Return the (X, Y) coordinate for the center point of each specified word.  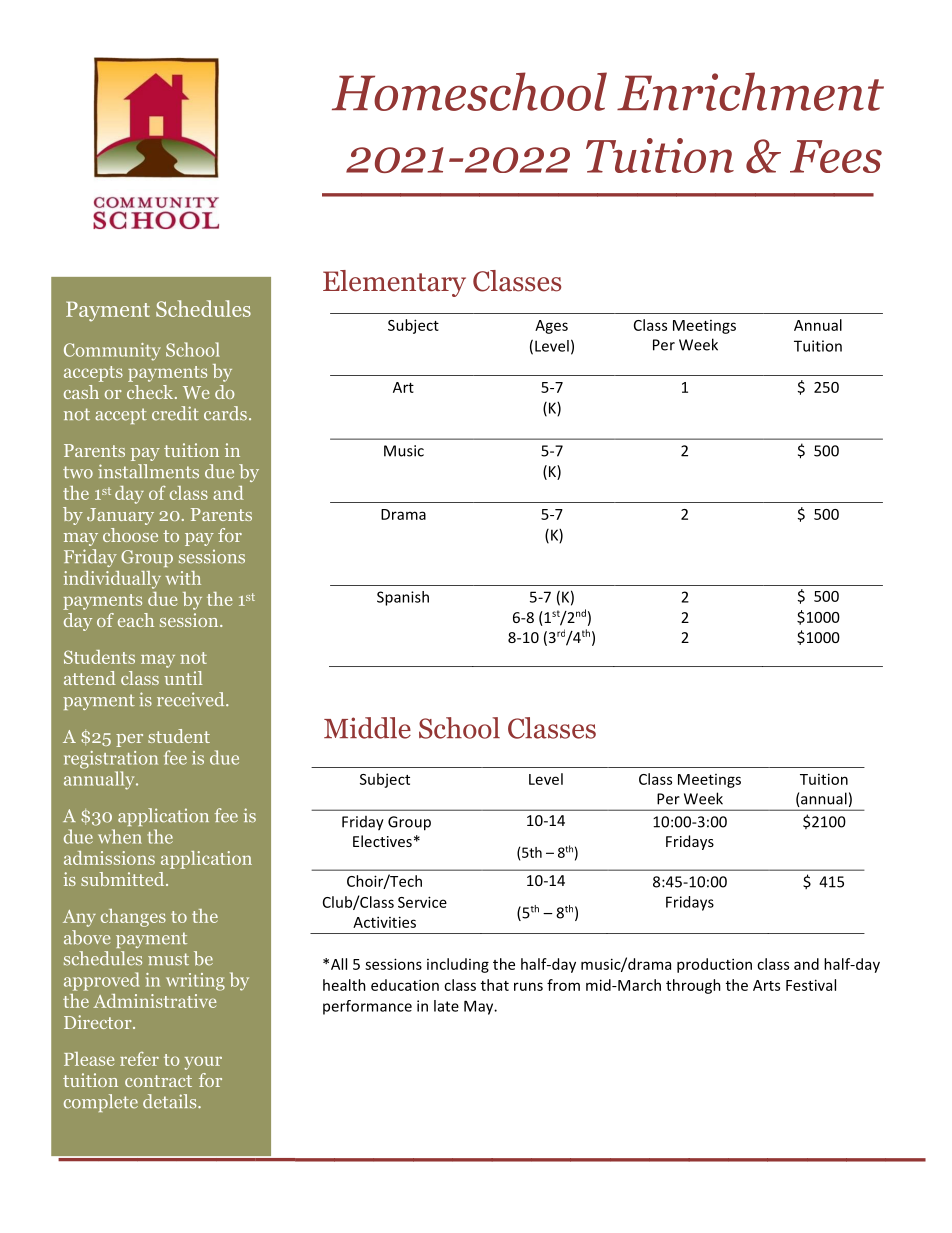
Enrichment (750, 91)
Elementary (394, 283)
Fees (836, 156)
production (714, 965)
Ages (551, 327)
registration (111, 760)
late (446, 1006)
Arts (766, 985)
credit (175, 413)
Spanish (403, 598)
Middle (367, 728)
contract (158, 1081)
